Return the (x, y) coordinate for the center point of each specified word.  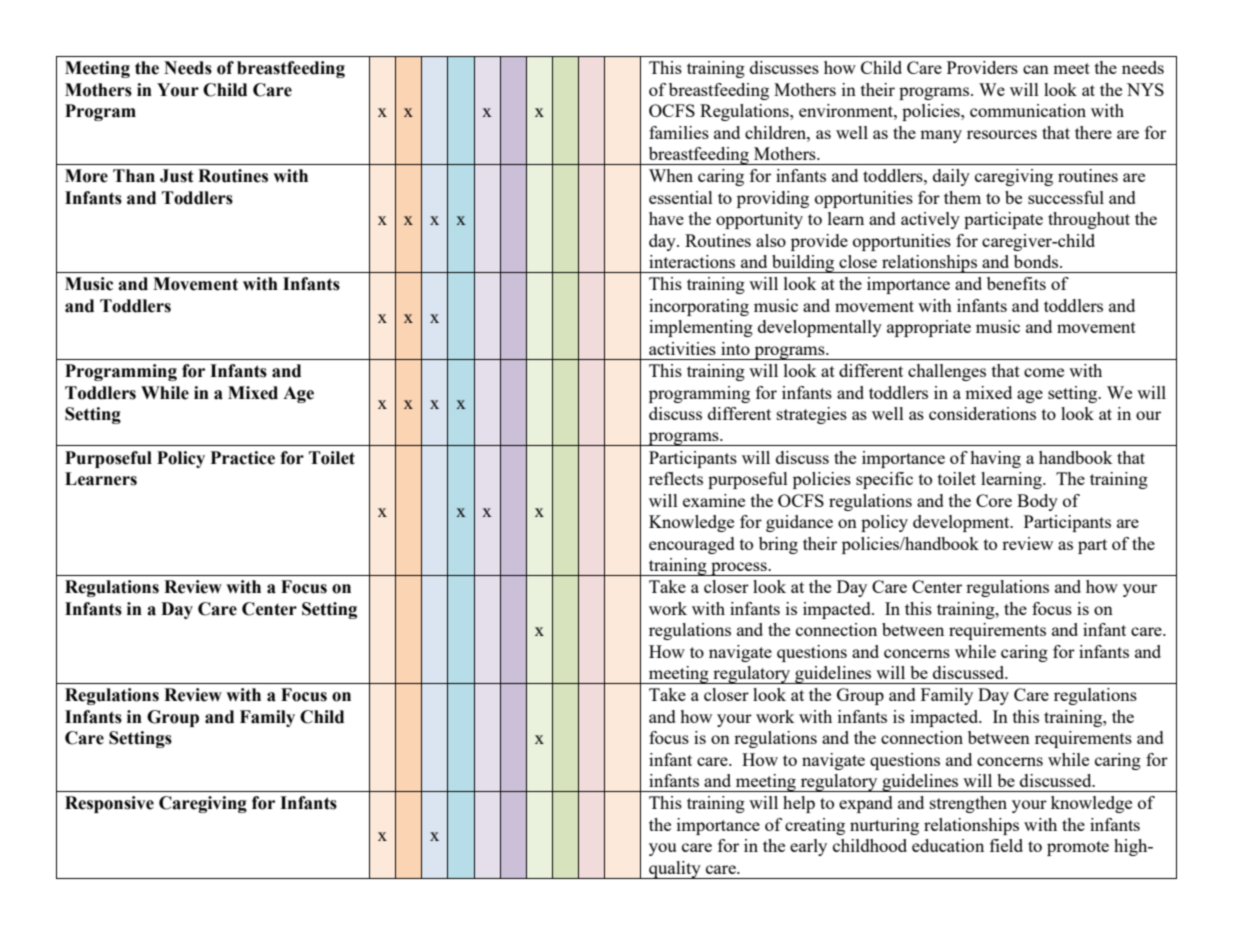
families (679, 132)
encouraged (692, 545)
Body (1037, 502)
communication (1028, 110)
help (799, 804)
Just (177, 176)
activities (682, 348)
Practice (242, 458)
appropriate (929, 328)
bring (778, 545)
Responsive (109, 804)
